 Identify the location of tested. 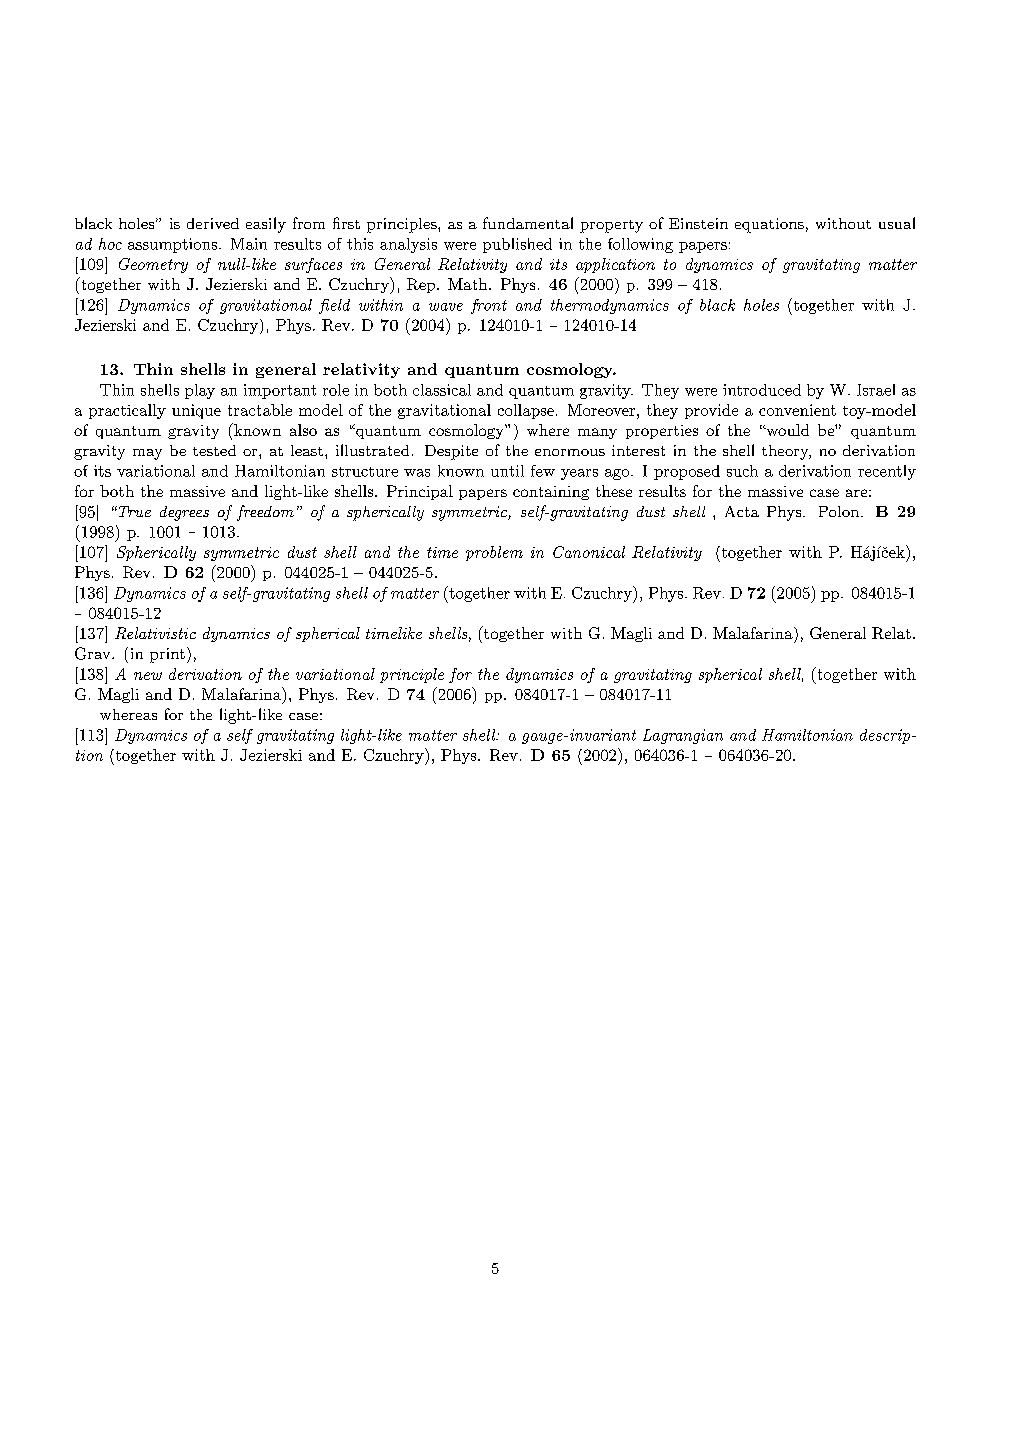
(214, 450).
